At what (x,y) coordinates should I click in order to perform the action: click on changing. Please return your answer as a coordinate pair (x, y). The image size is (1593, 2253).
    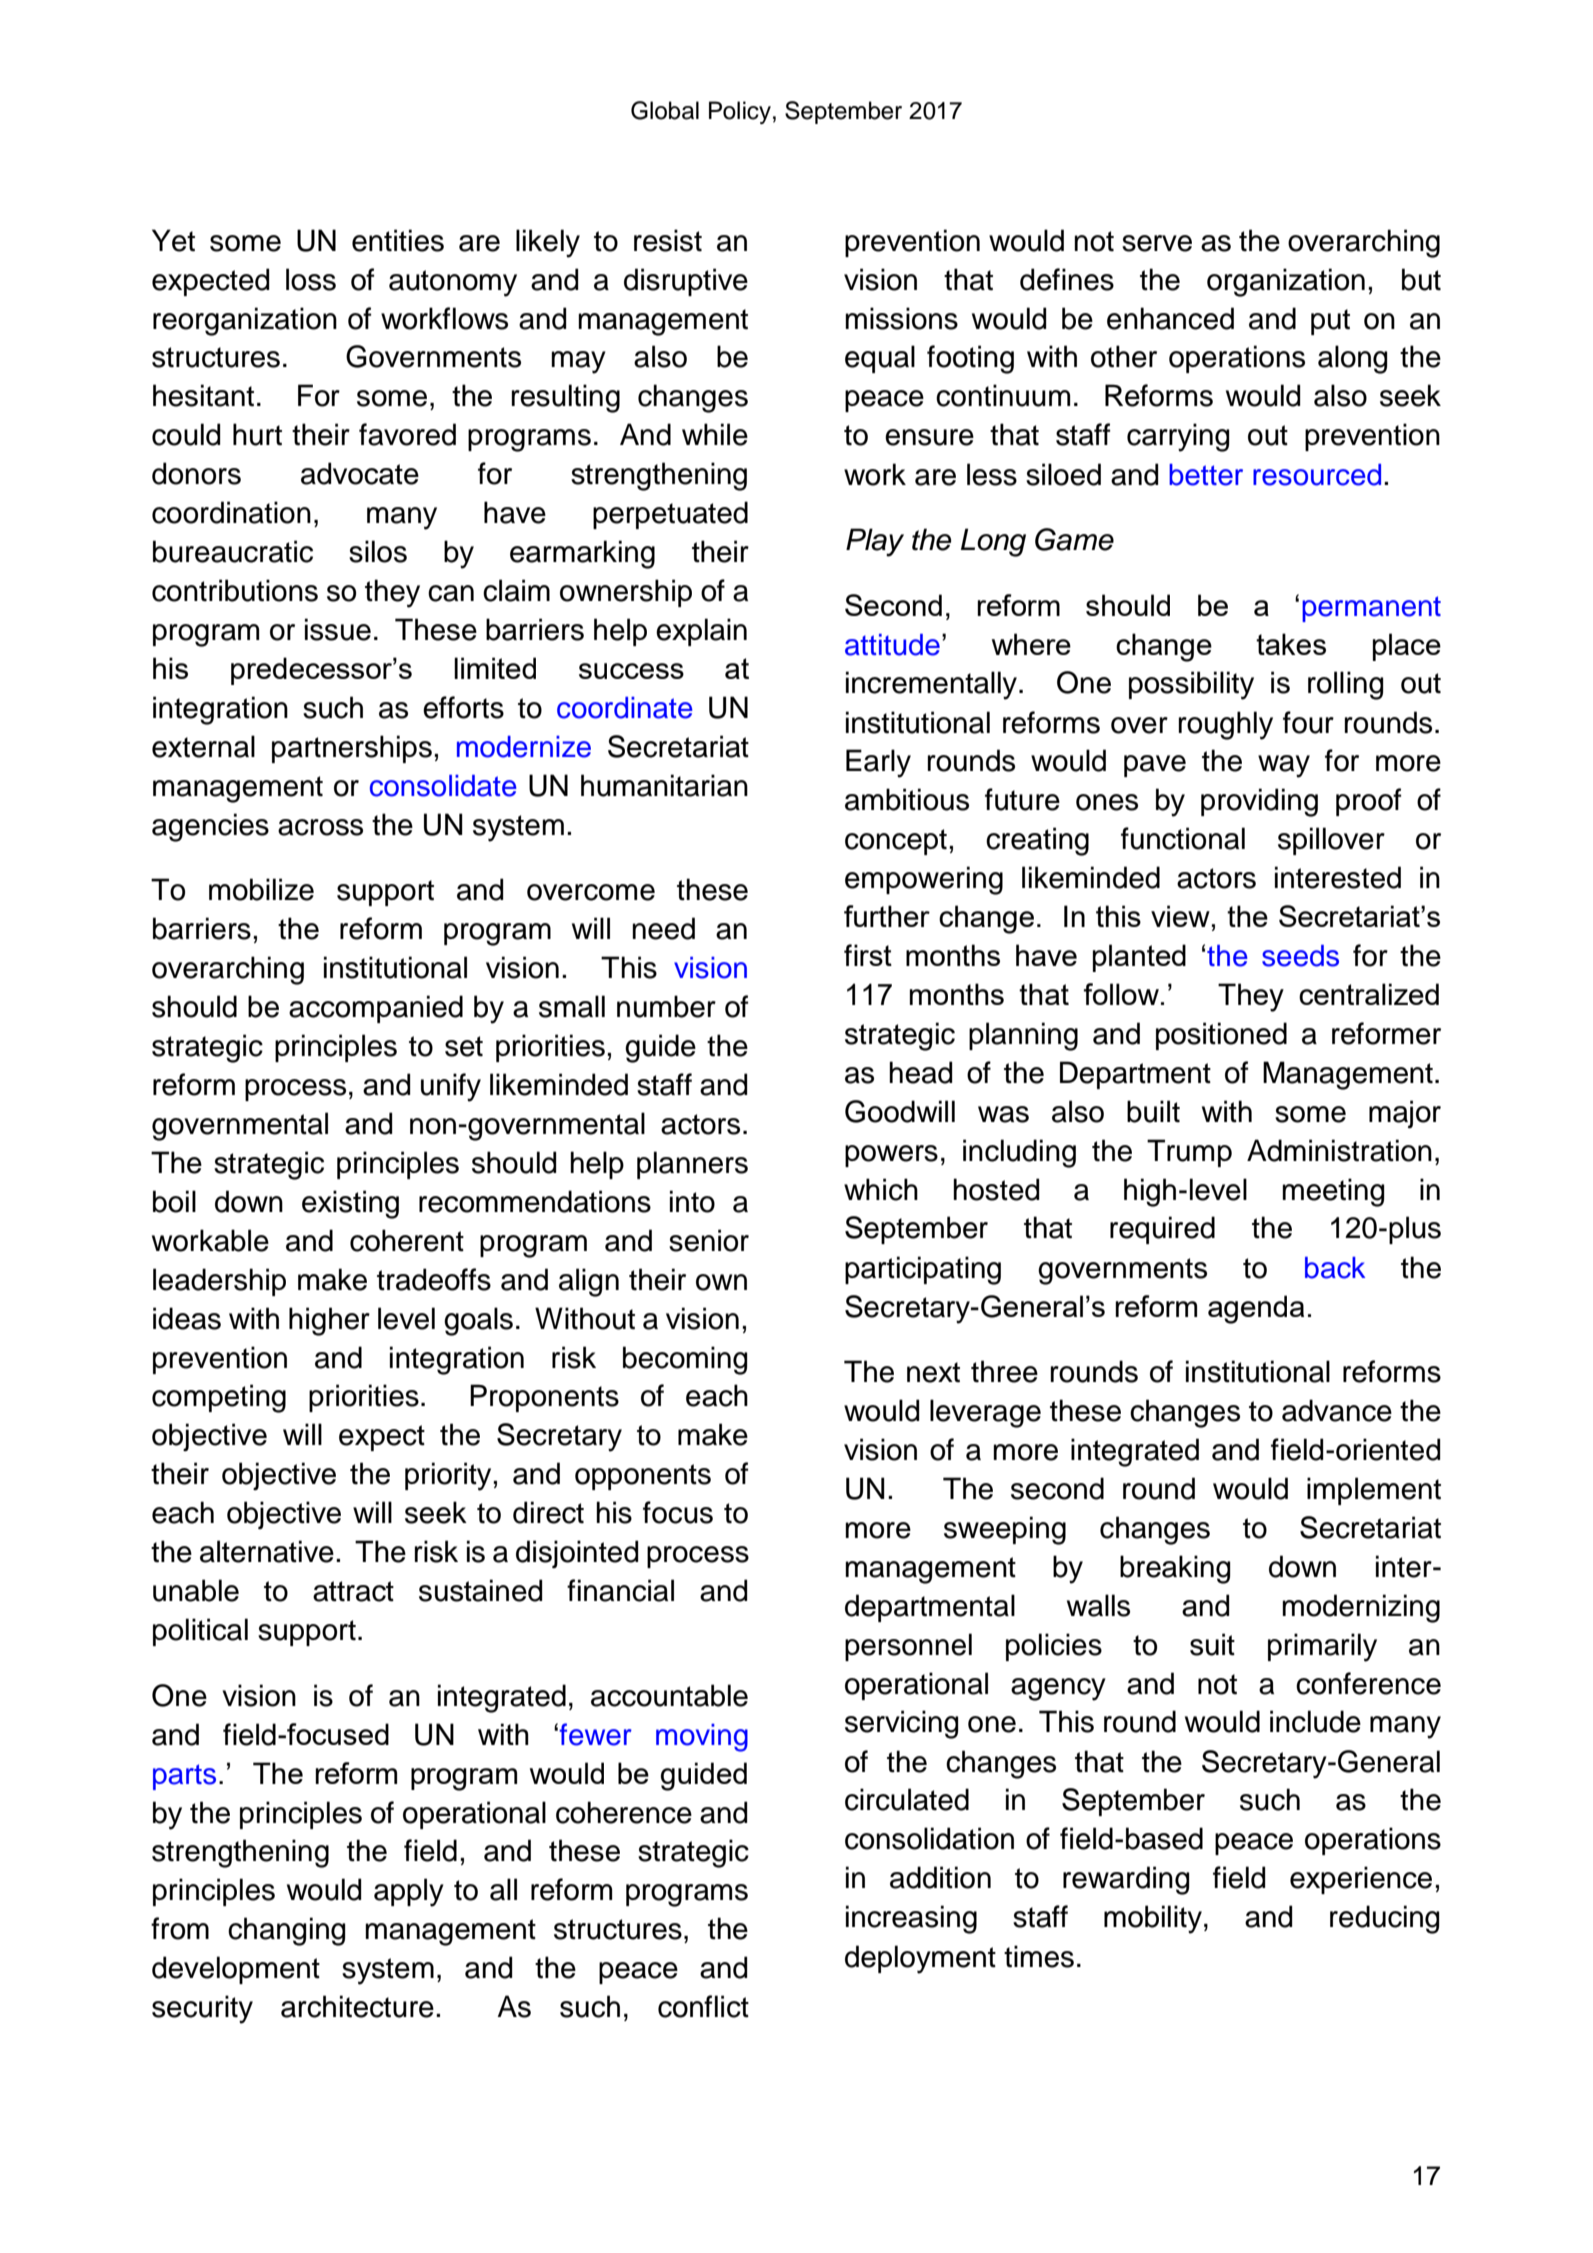
    Looking at the image, I should click on (286, 1931).
